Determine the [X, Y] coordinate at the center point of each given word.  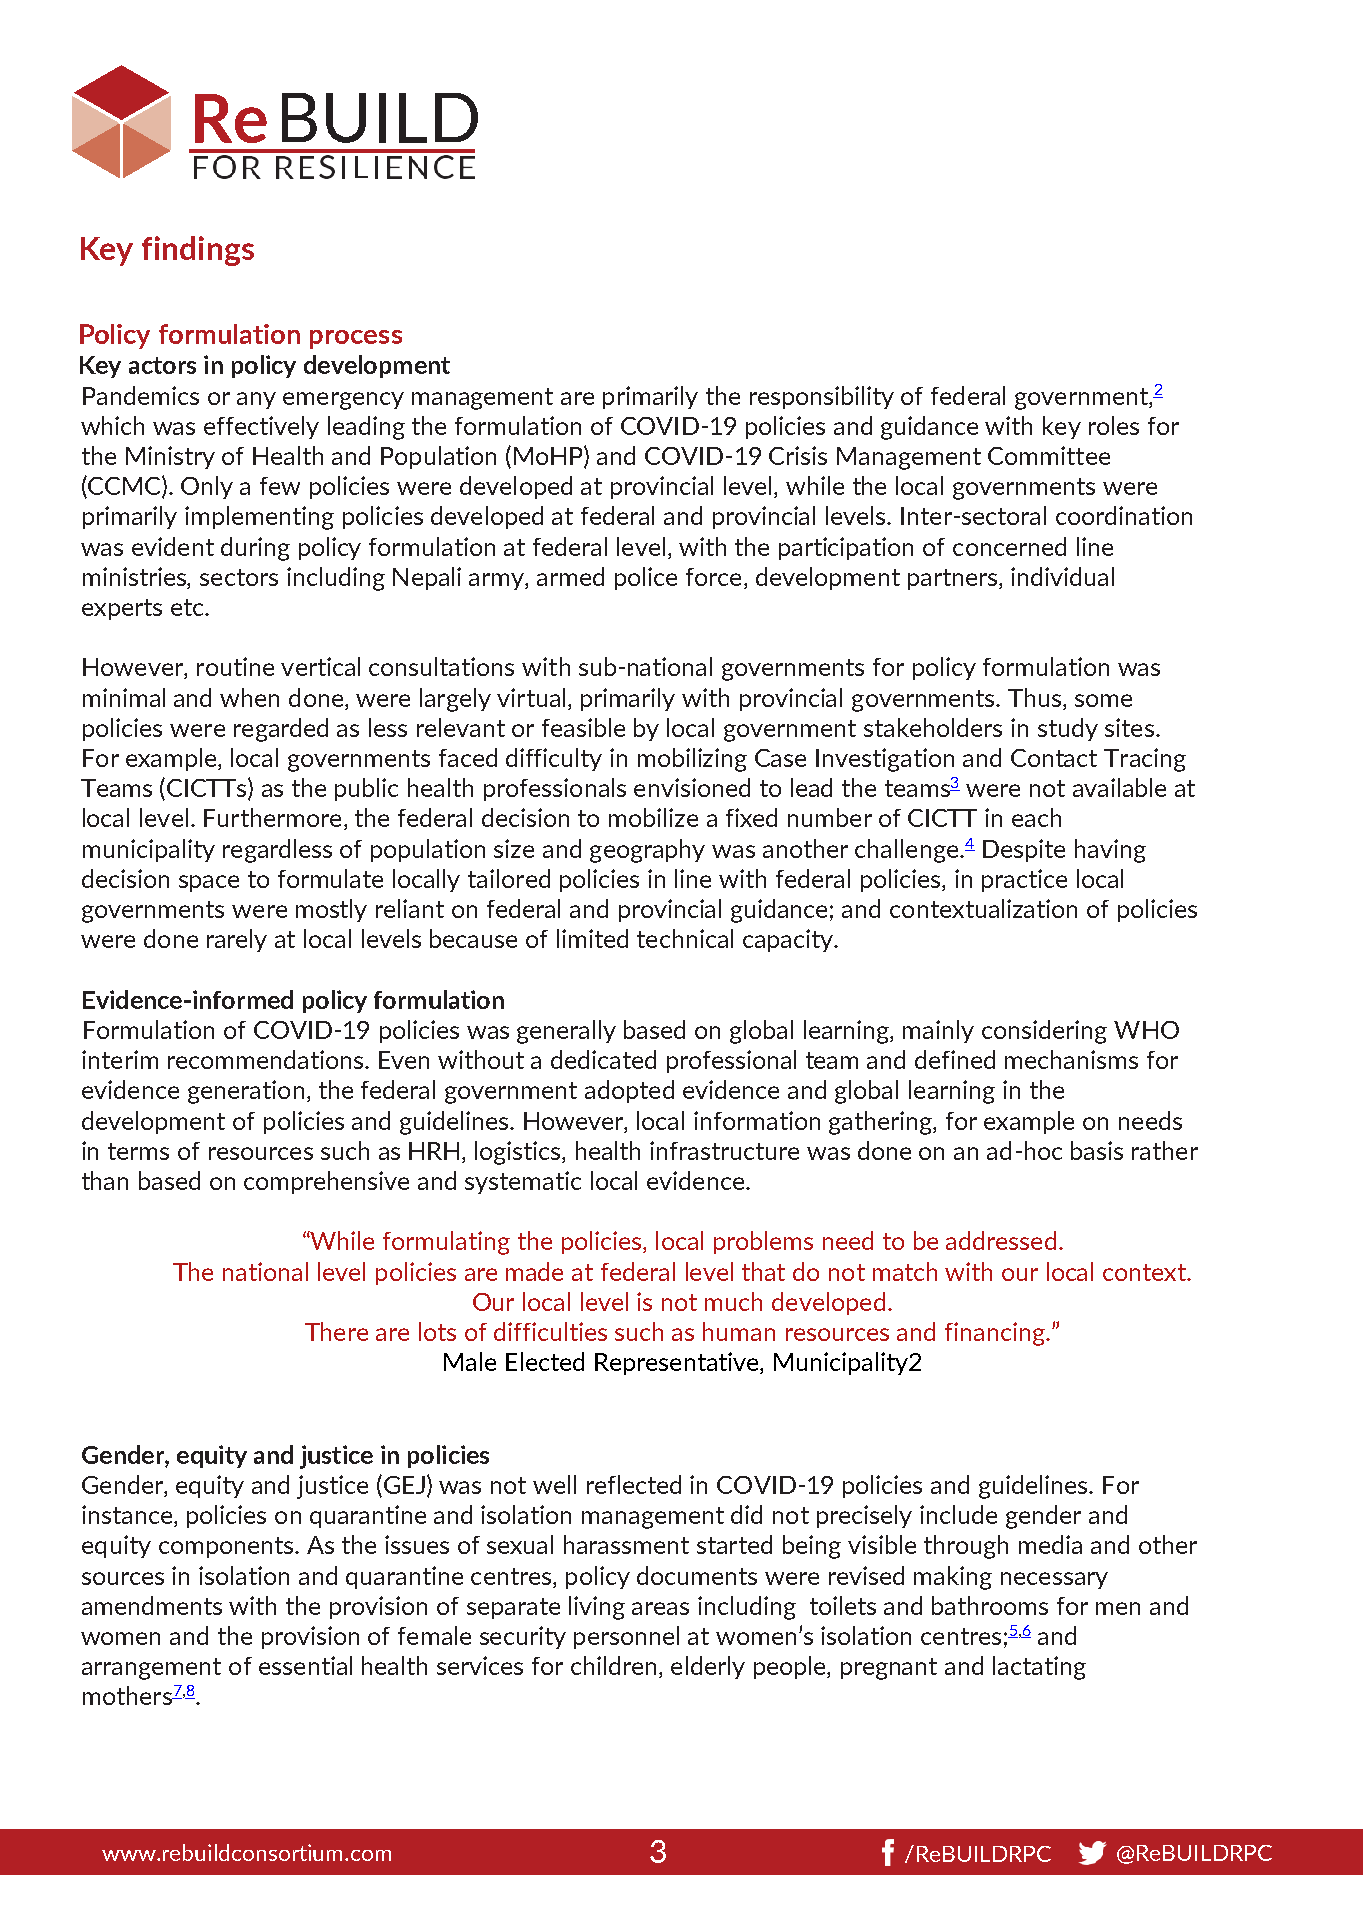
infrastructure [724, 1150]
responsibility [822, 397]
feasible [583, 727]
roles [1114, 425]
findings [198, 251]
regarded [281, 730]
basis [1097, 1150]
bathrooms [990, 1605]
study [1068, 729]
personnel [626, 1637]
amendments [152, 1605]
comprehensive [326, 1182]
